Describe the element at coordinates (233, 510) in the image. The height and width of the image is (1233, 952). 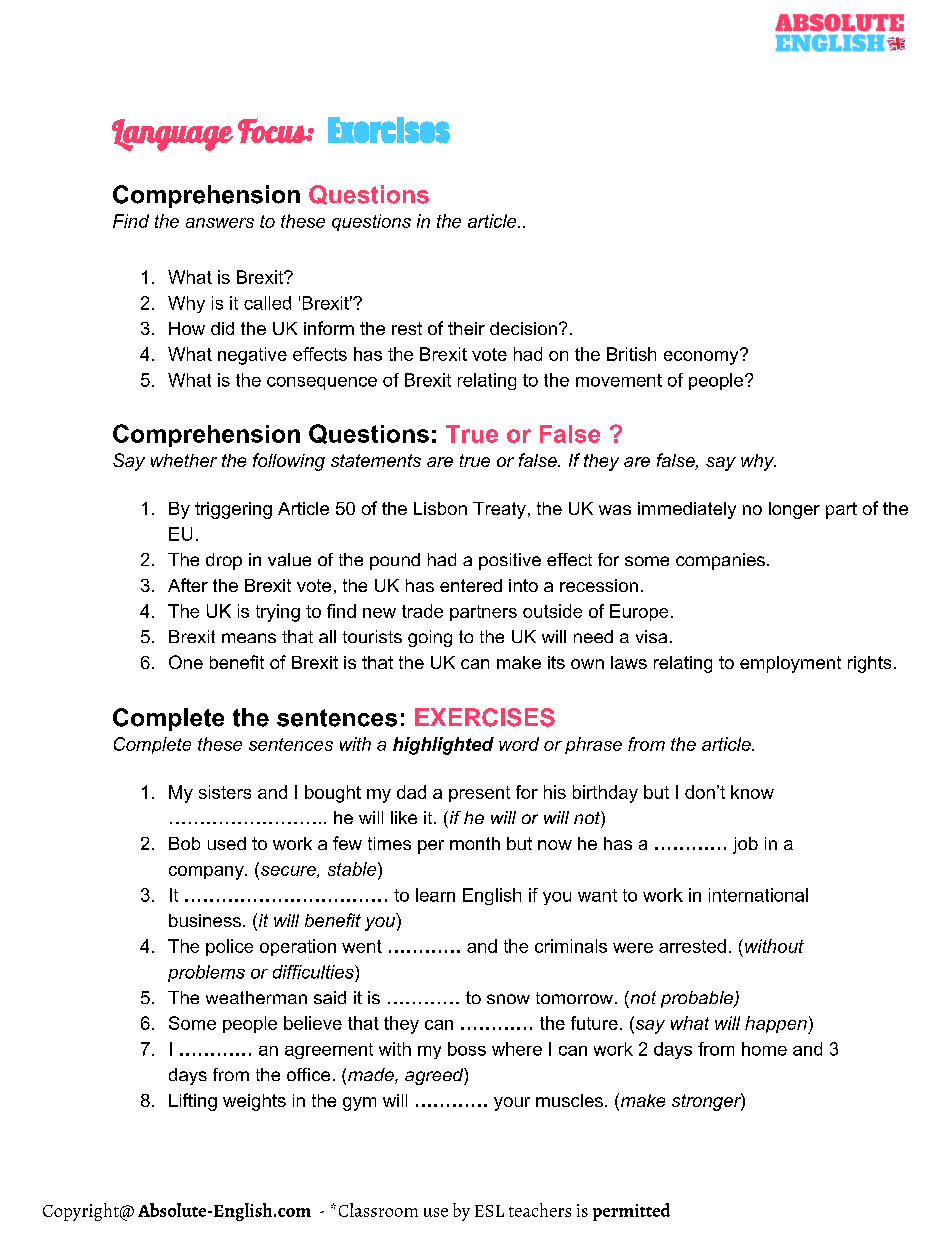
I see `triggering` at that location.
